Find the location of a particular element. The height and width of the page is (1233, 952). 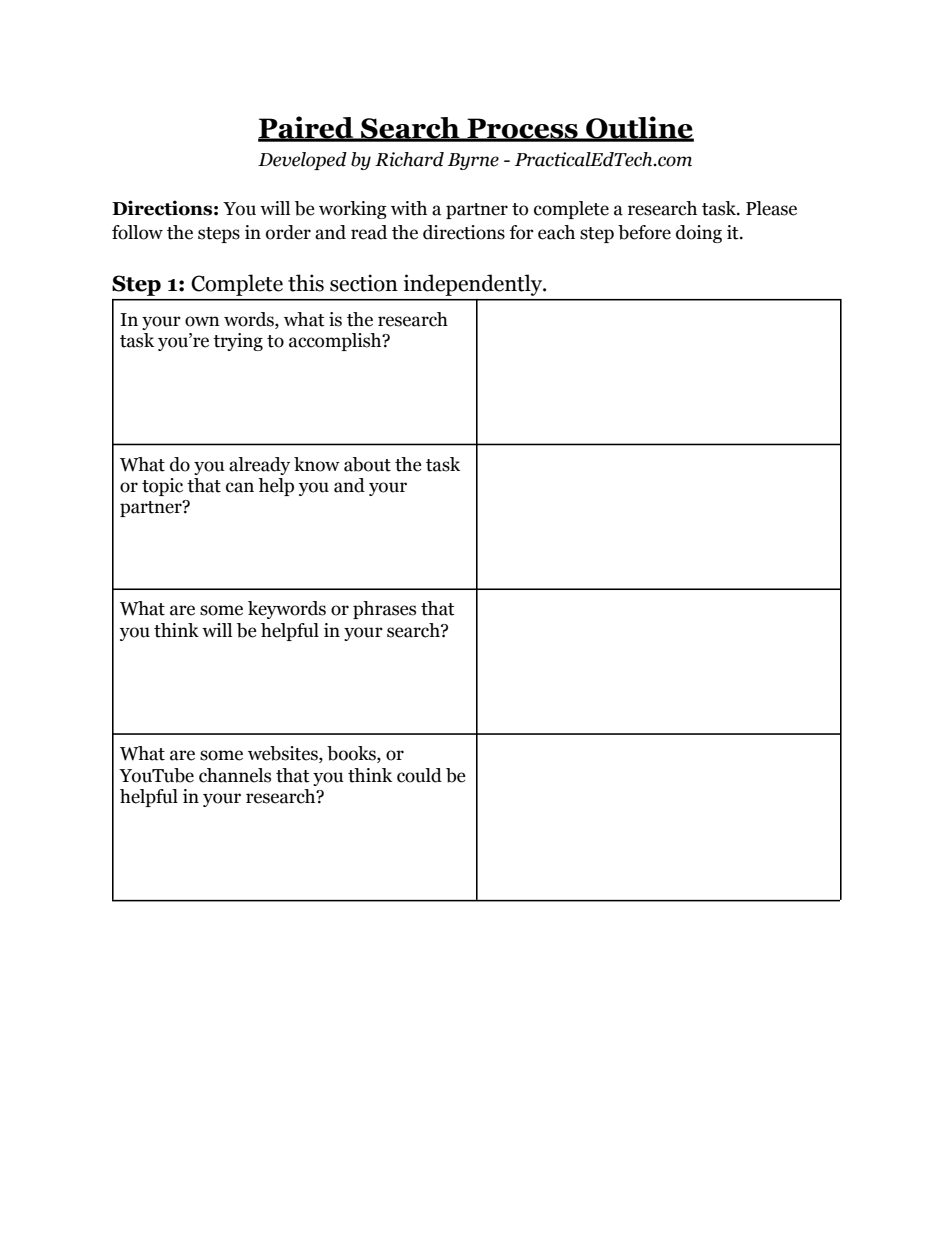

about is located at coordinates (367, 464).
